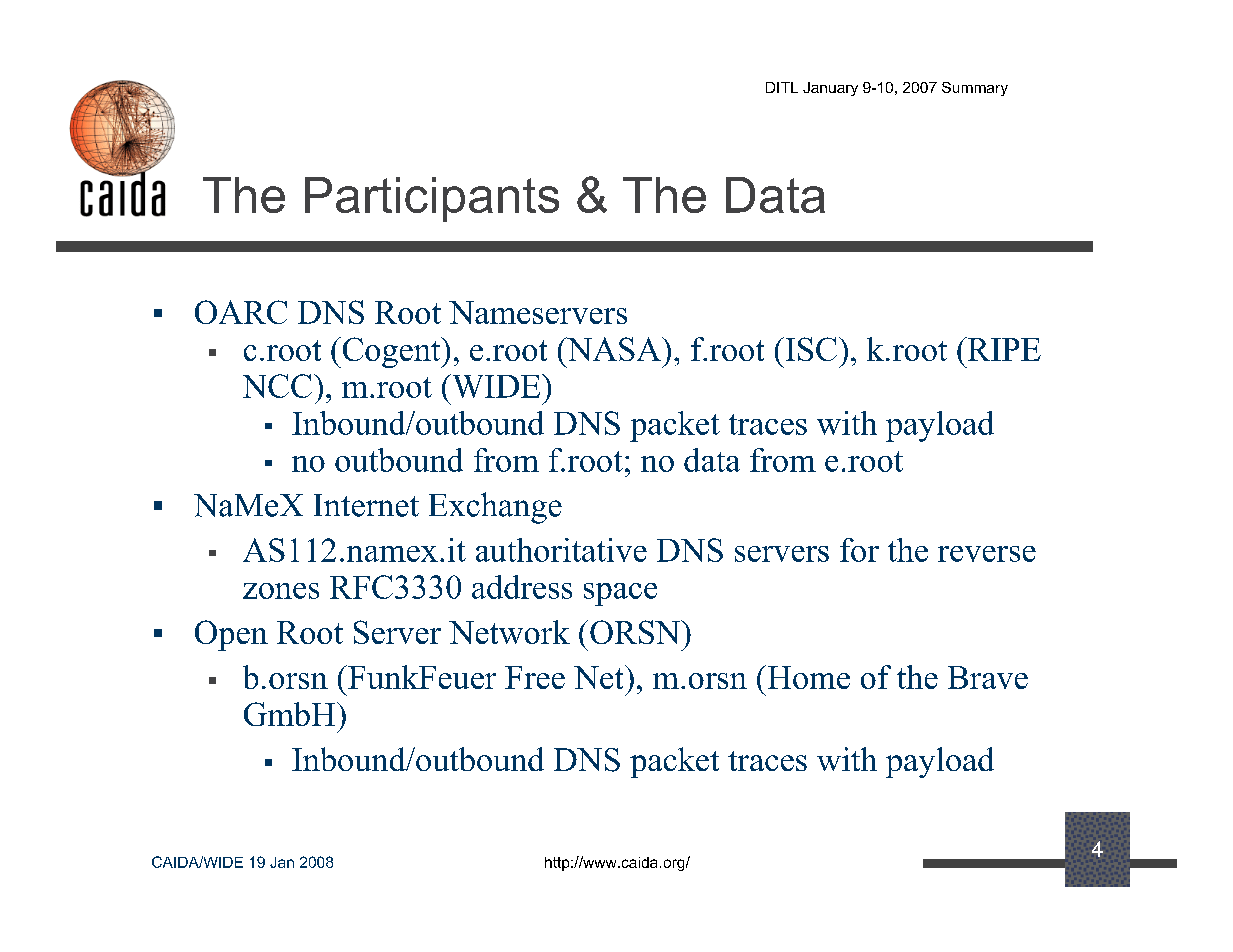 This screenshot has height=952, width=1233. Describe the element at coordinates (495, 508) in the screenshot. I see `Exchange` at that location.
